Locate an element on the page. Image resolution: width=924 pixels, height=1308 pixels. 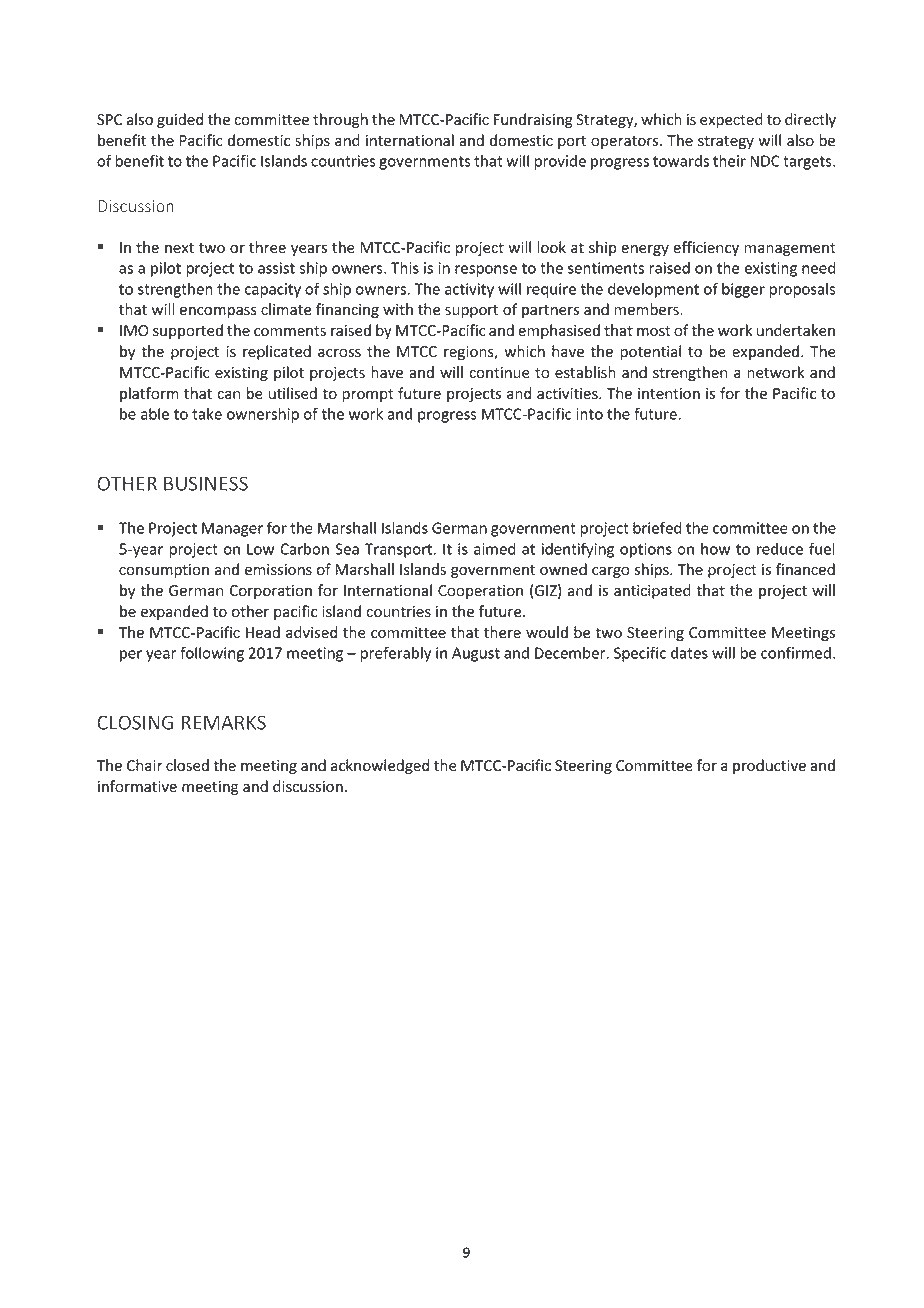
guided is located at coordinates (180, 120).
